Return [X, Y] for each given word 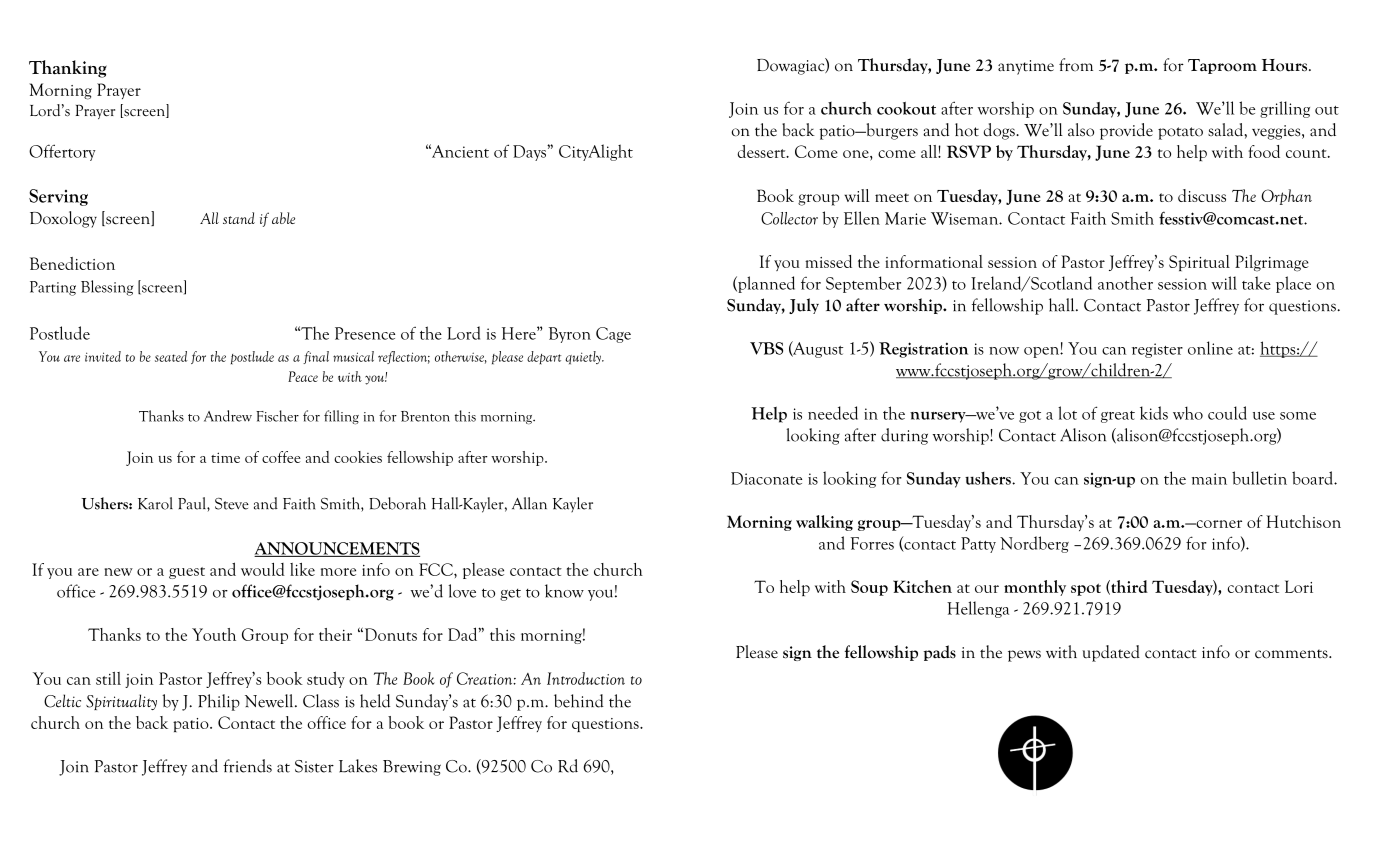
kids [1154, 413]
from [1076, 65]
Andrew [228, 416]
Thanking [68, 69]
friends [247, 766]
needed [833, 413]
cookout [906, 108]
